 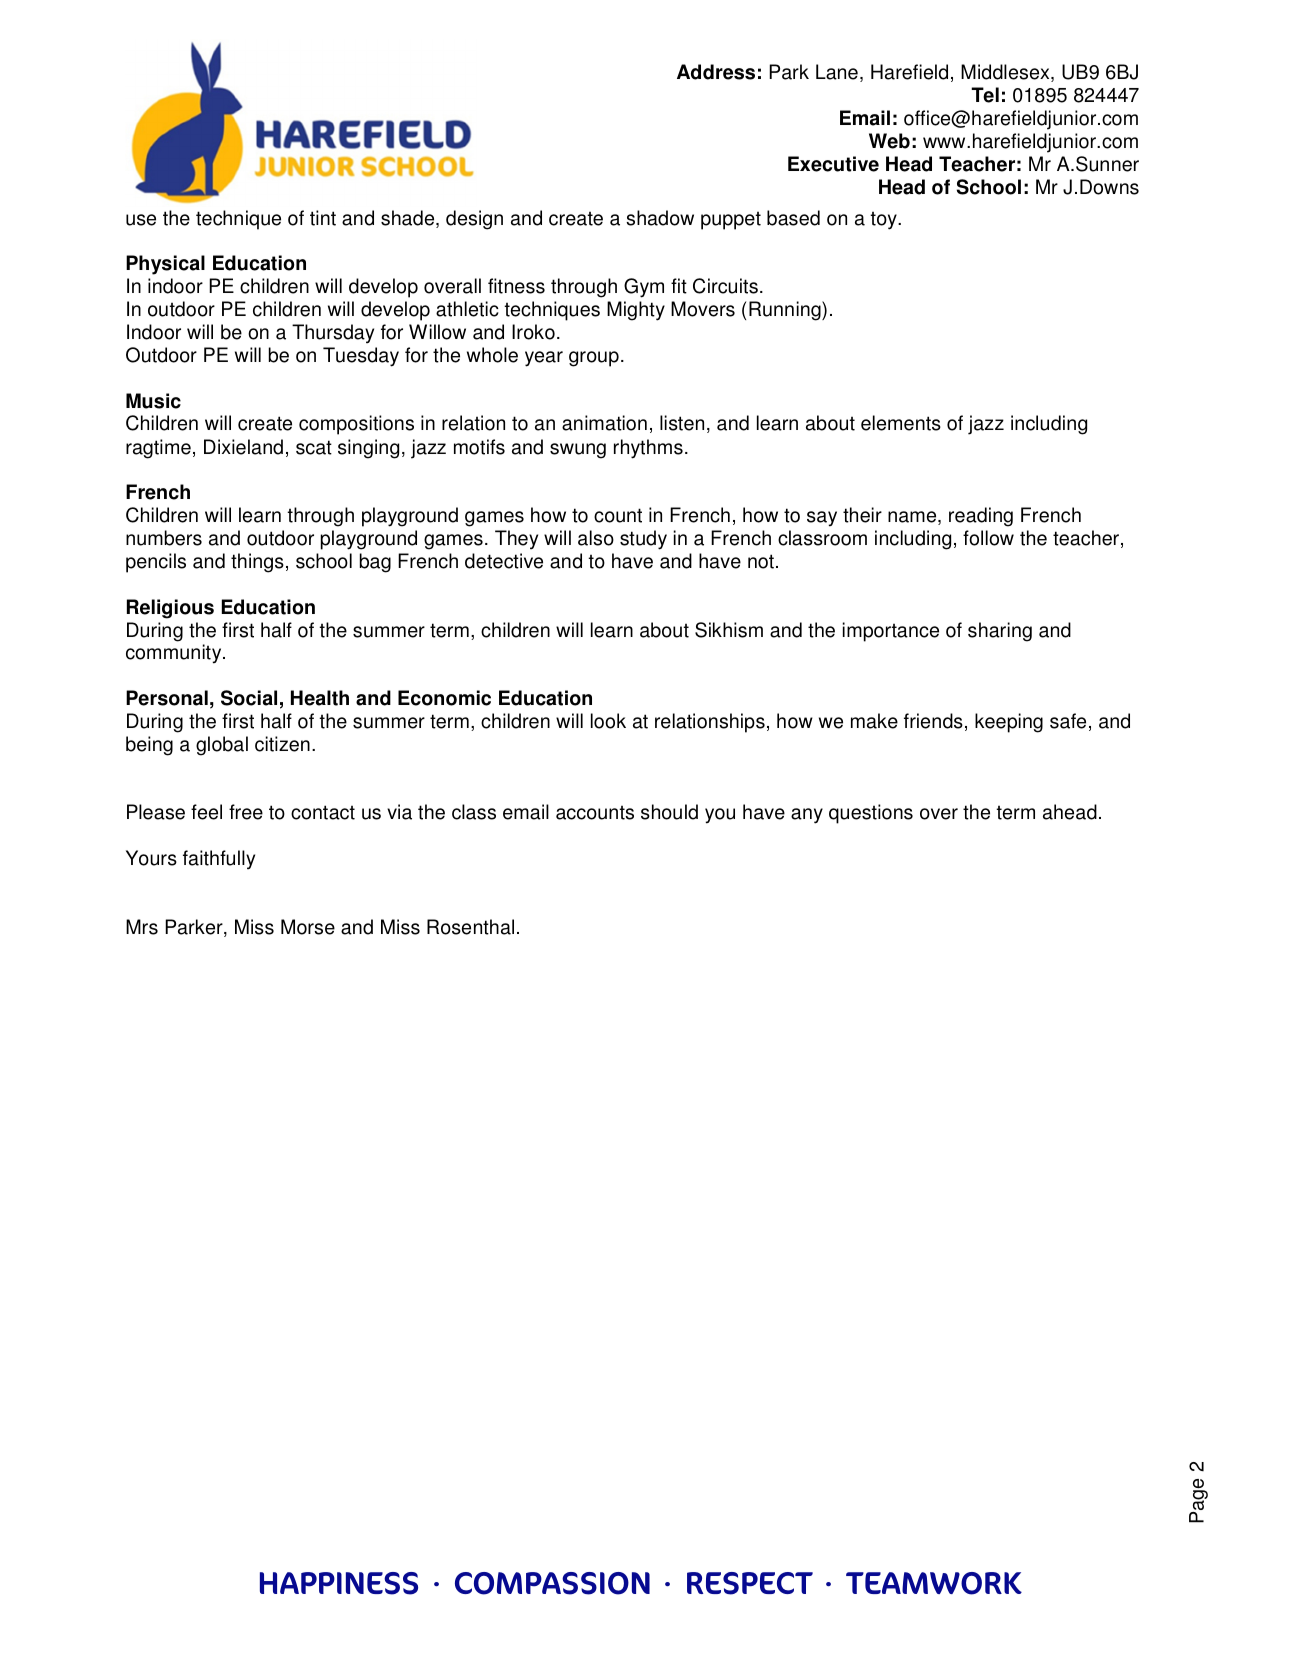 What do you see at coordinates (552, 1583) in the screenshot?
I see `COMPASSION` at bounding box center [552, 1583].
